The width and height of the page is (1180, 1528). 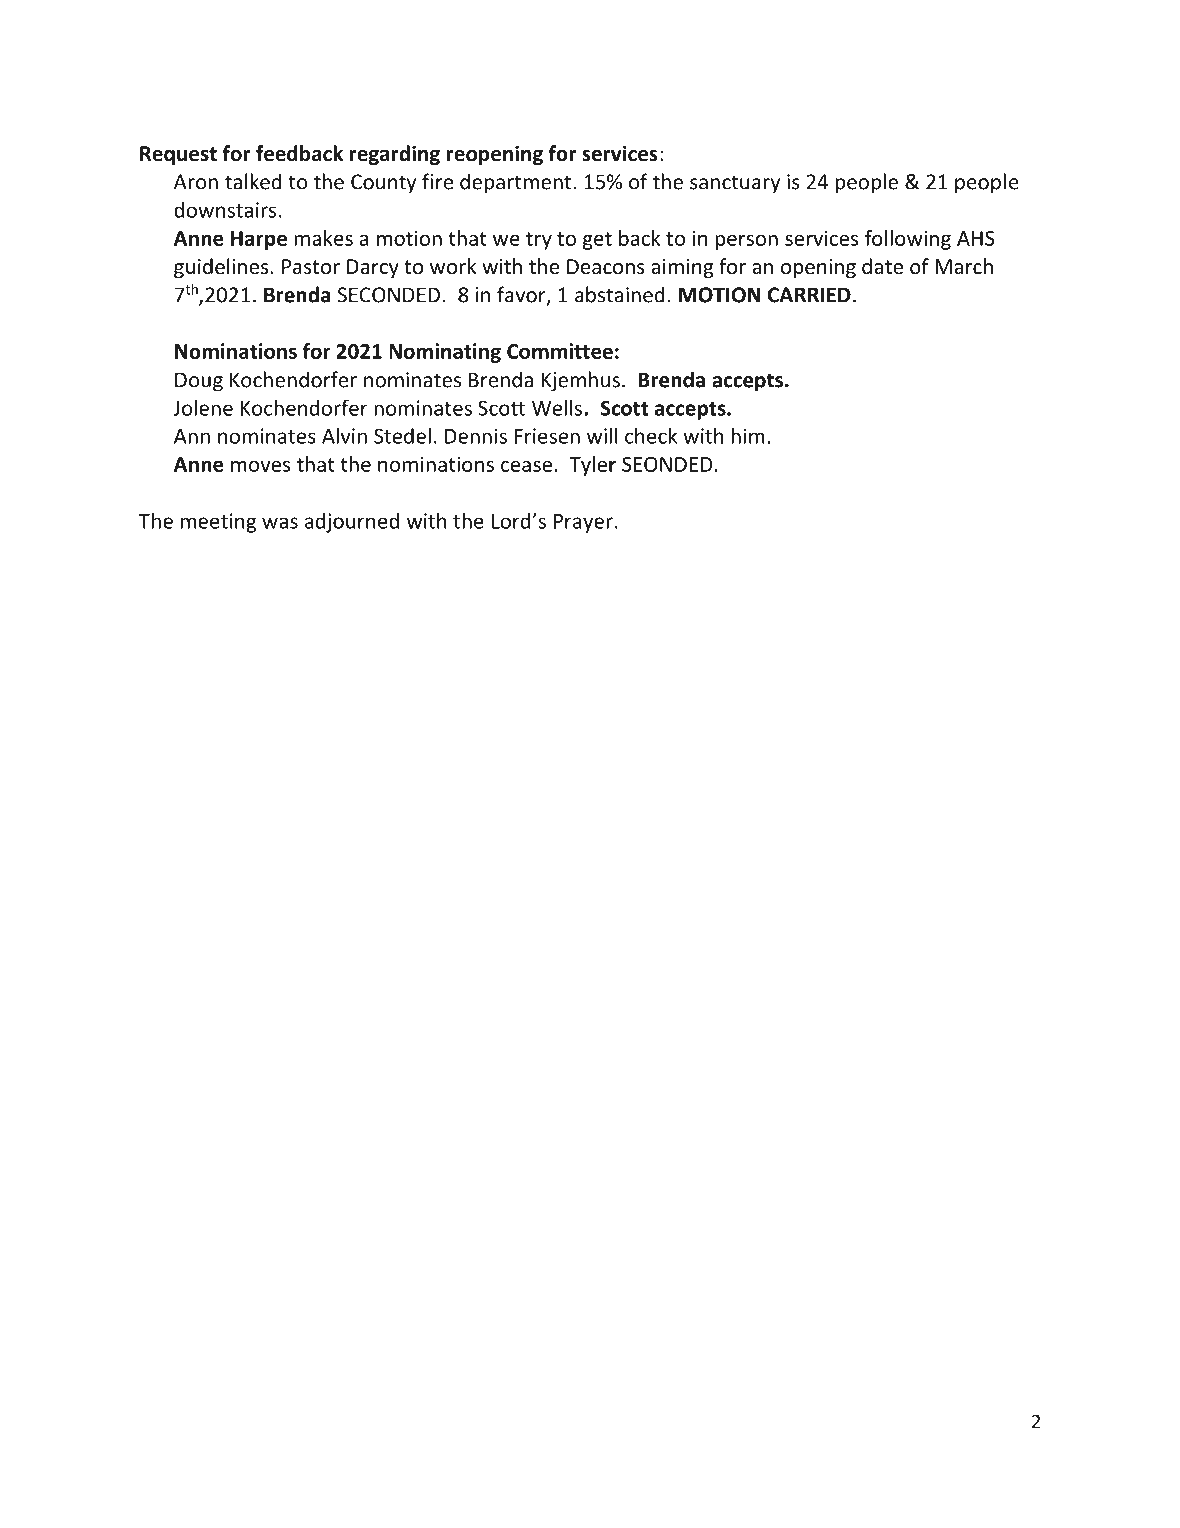 I want to click on Tyler, so click(x=593, y=466).
